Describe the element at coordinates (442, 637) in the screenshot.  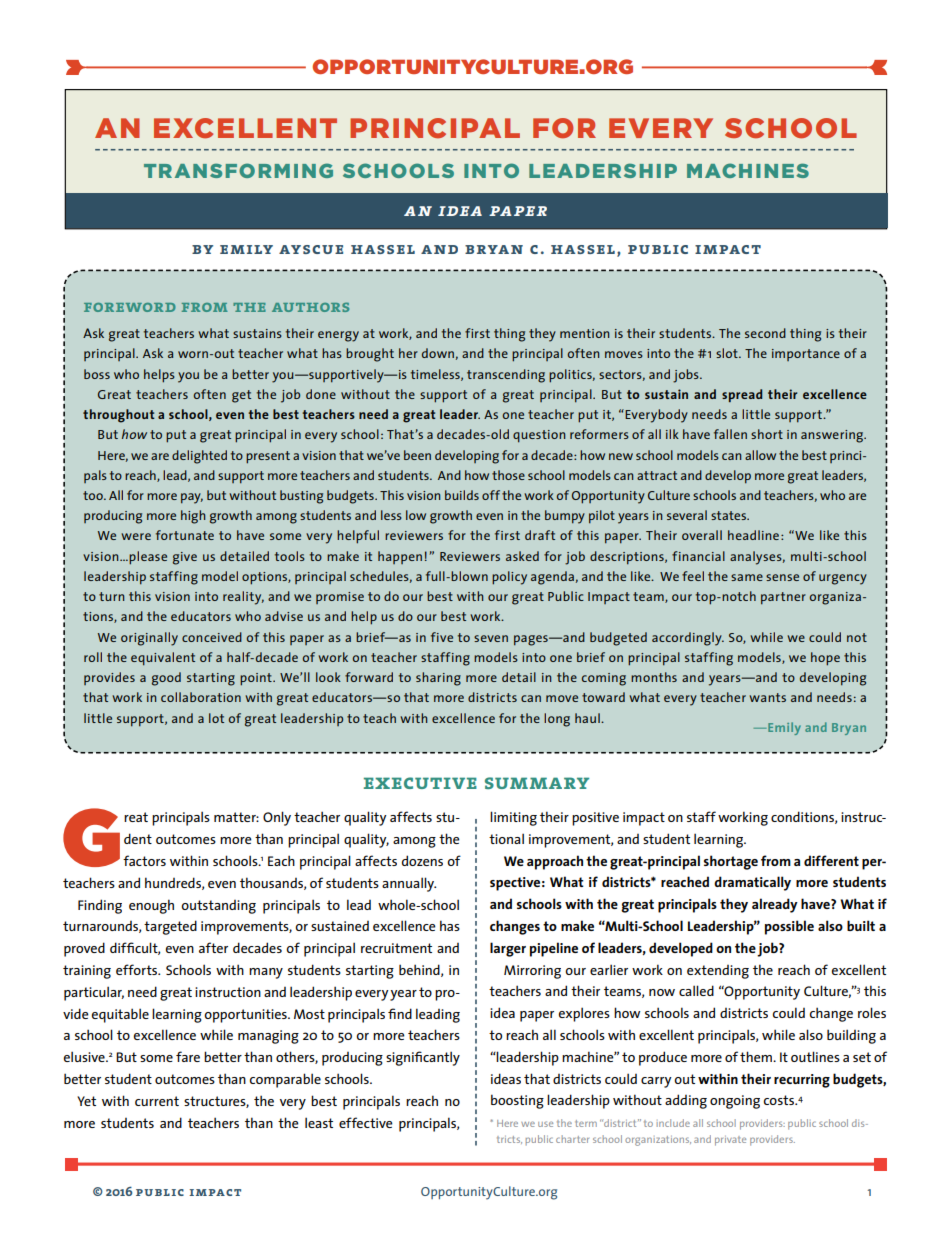
I see `five` at that location.
